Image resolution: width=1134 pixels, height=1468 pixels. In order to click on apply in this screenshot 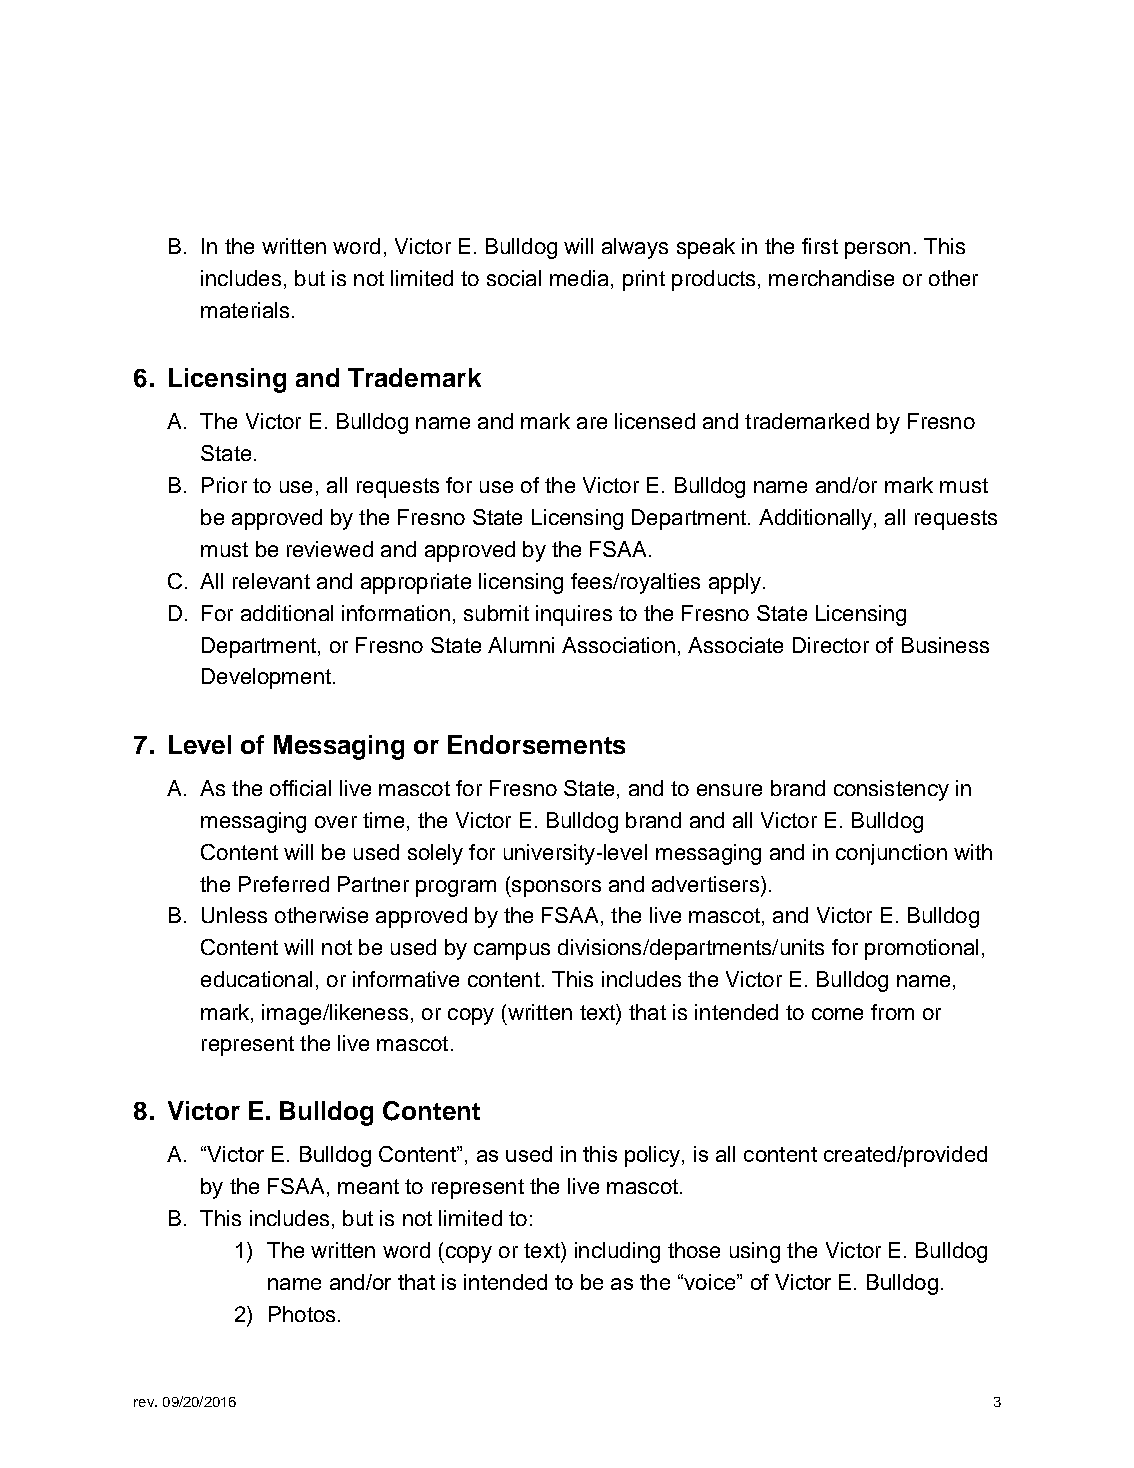, I will do `click(735, 583)`.
